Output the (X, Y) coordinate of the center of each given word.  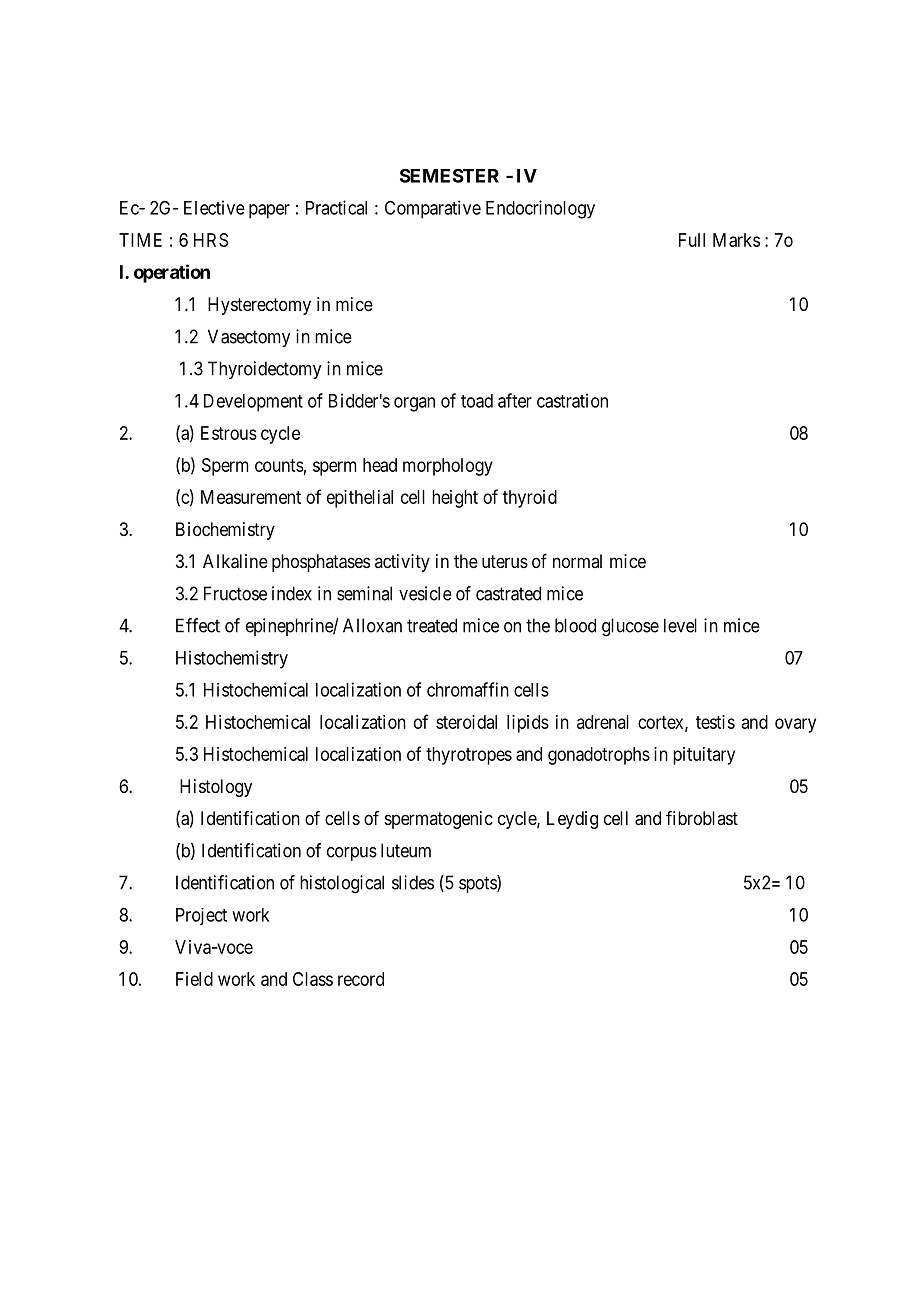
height (455, 499)
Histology (216, 788)
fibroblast (702, 818)
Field (194, 979)
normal (577, 561)
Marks (736, 240)
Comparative (433, 209)
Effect (198, 625)
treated (432, 625)
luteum (406, 850)
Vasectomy (249, 338)
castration (572, 400)
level (680, 625)
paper (269, 211)
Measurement (251, 497)
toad (477, 401)
